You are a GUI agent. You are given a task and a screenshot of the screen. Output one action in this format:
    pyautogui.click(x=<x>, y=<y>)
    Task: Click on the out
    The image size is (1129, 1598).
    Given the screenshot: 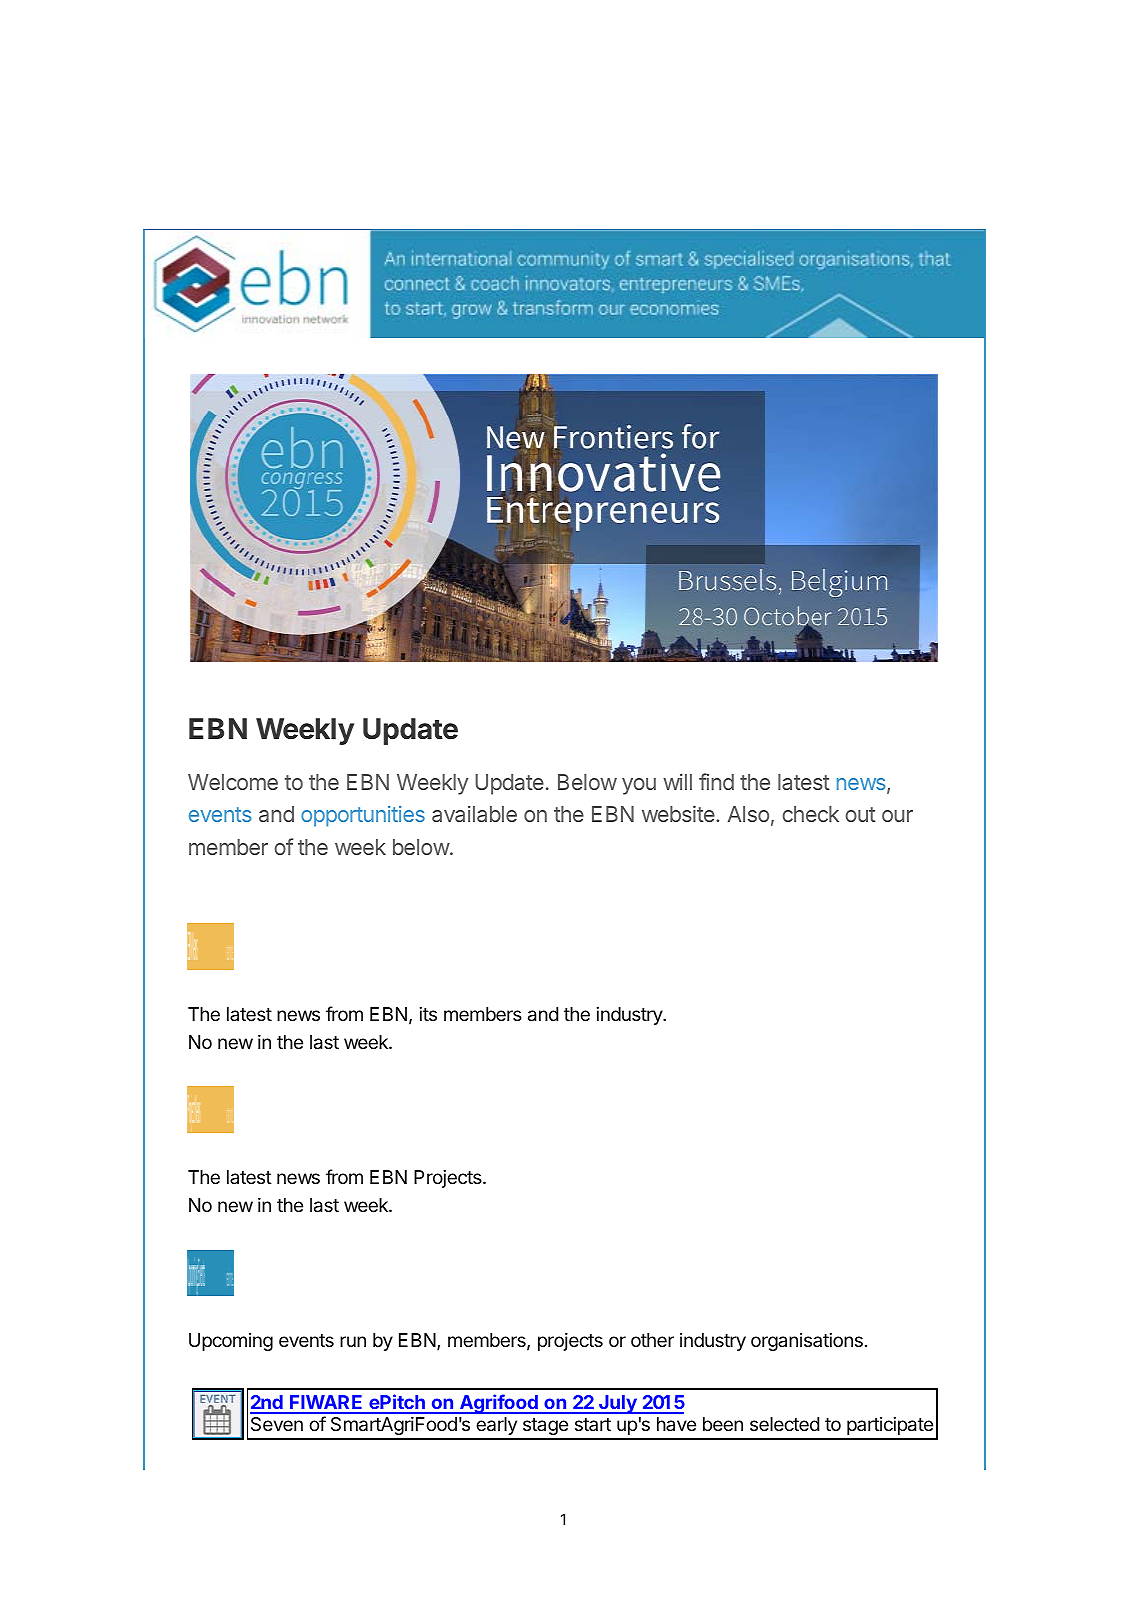 What is the action you would take?
    pyautogui.click(x=860, y=814)
